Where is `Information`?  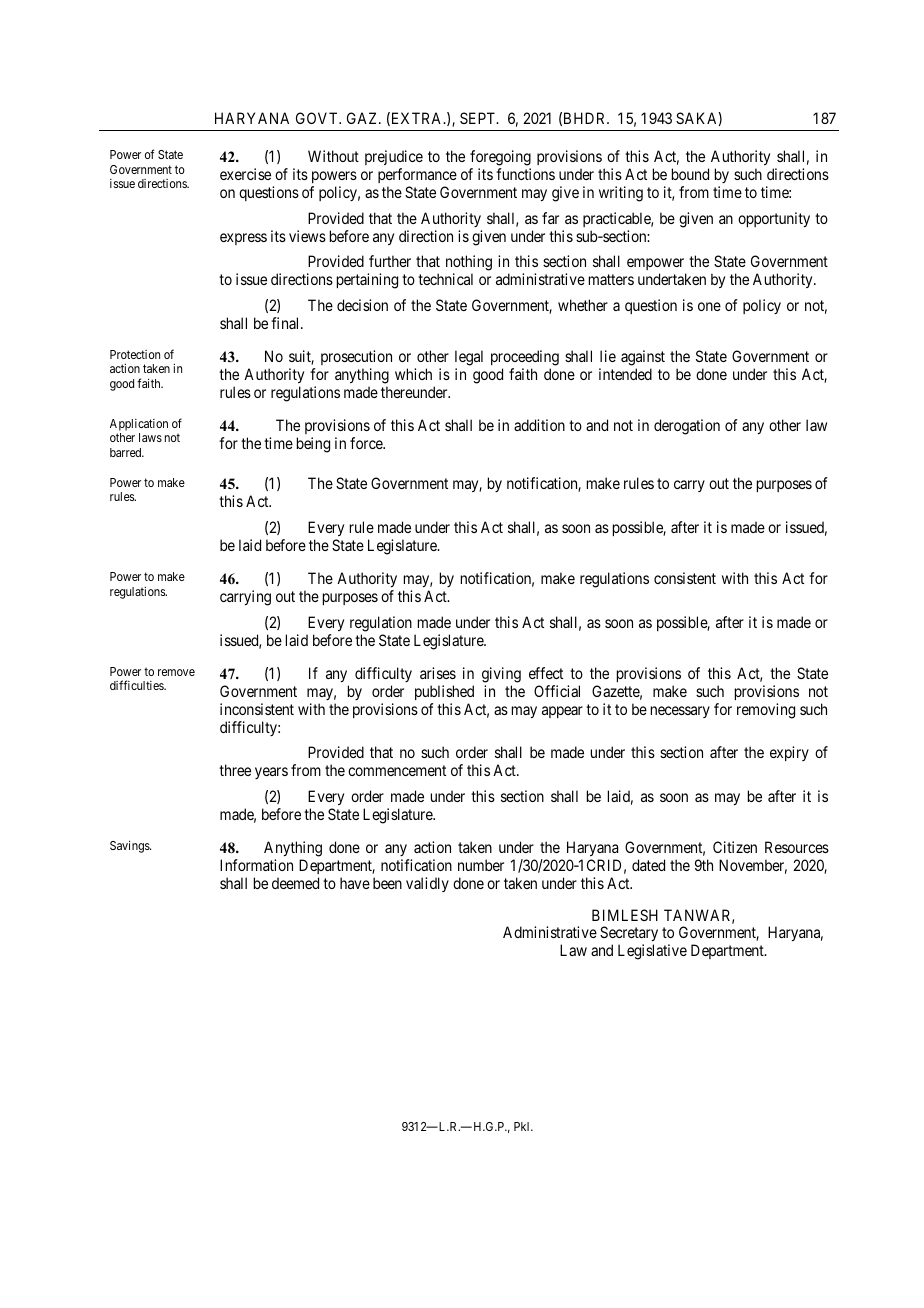
Information is located at coordinates (256, 865).
